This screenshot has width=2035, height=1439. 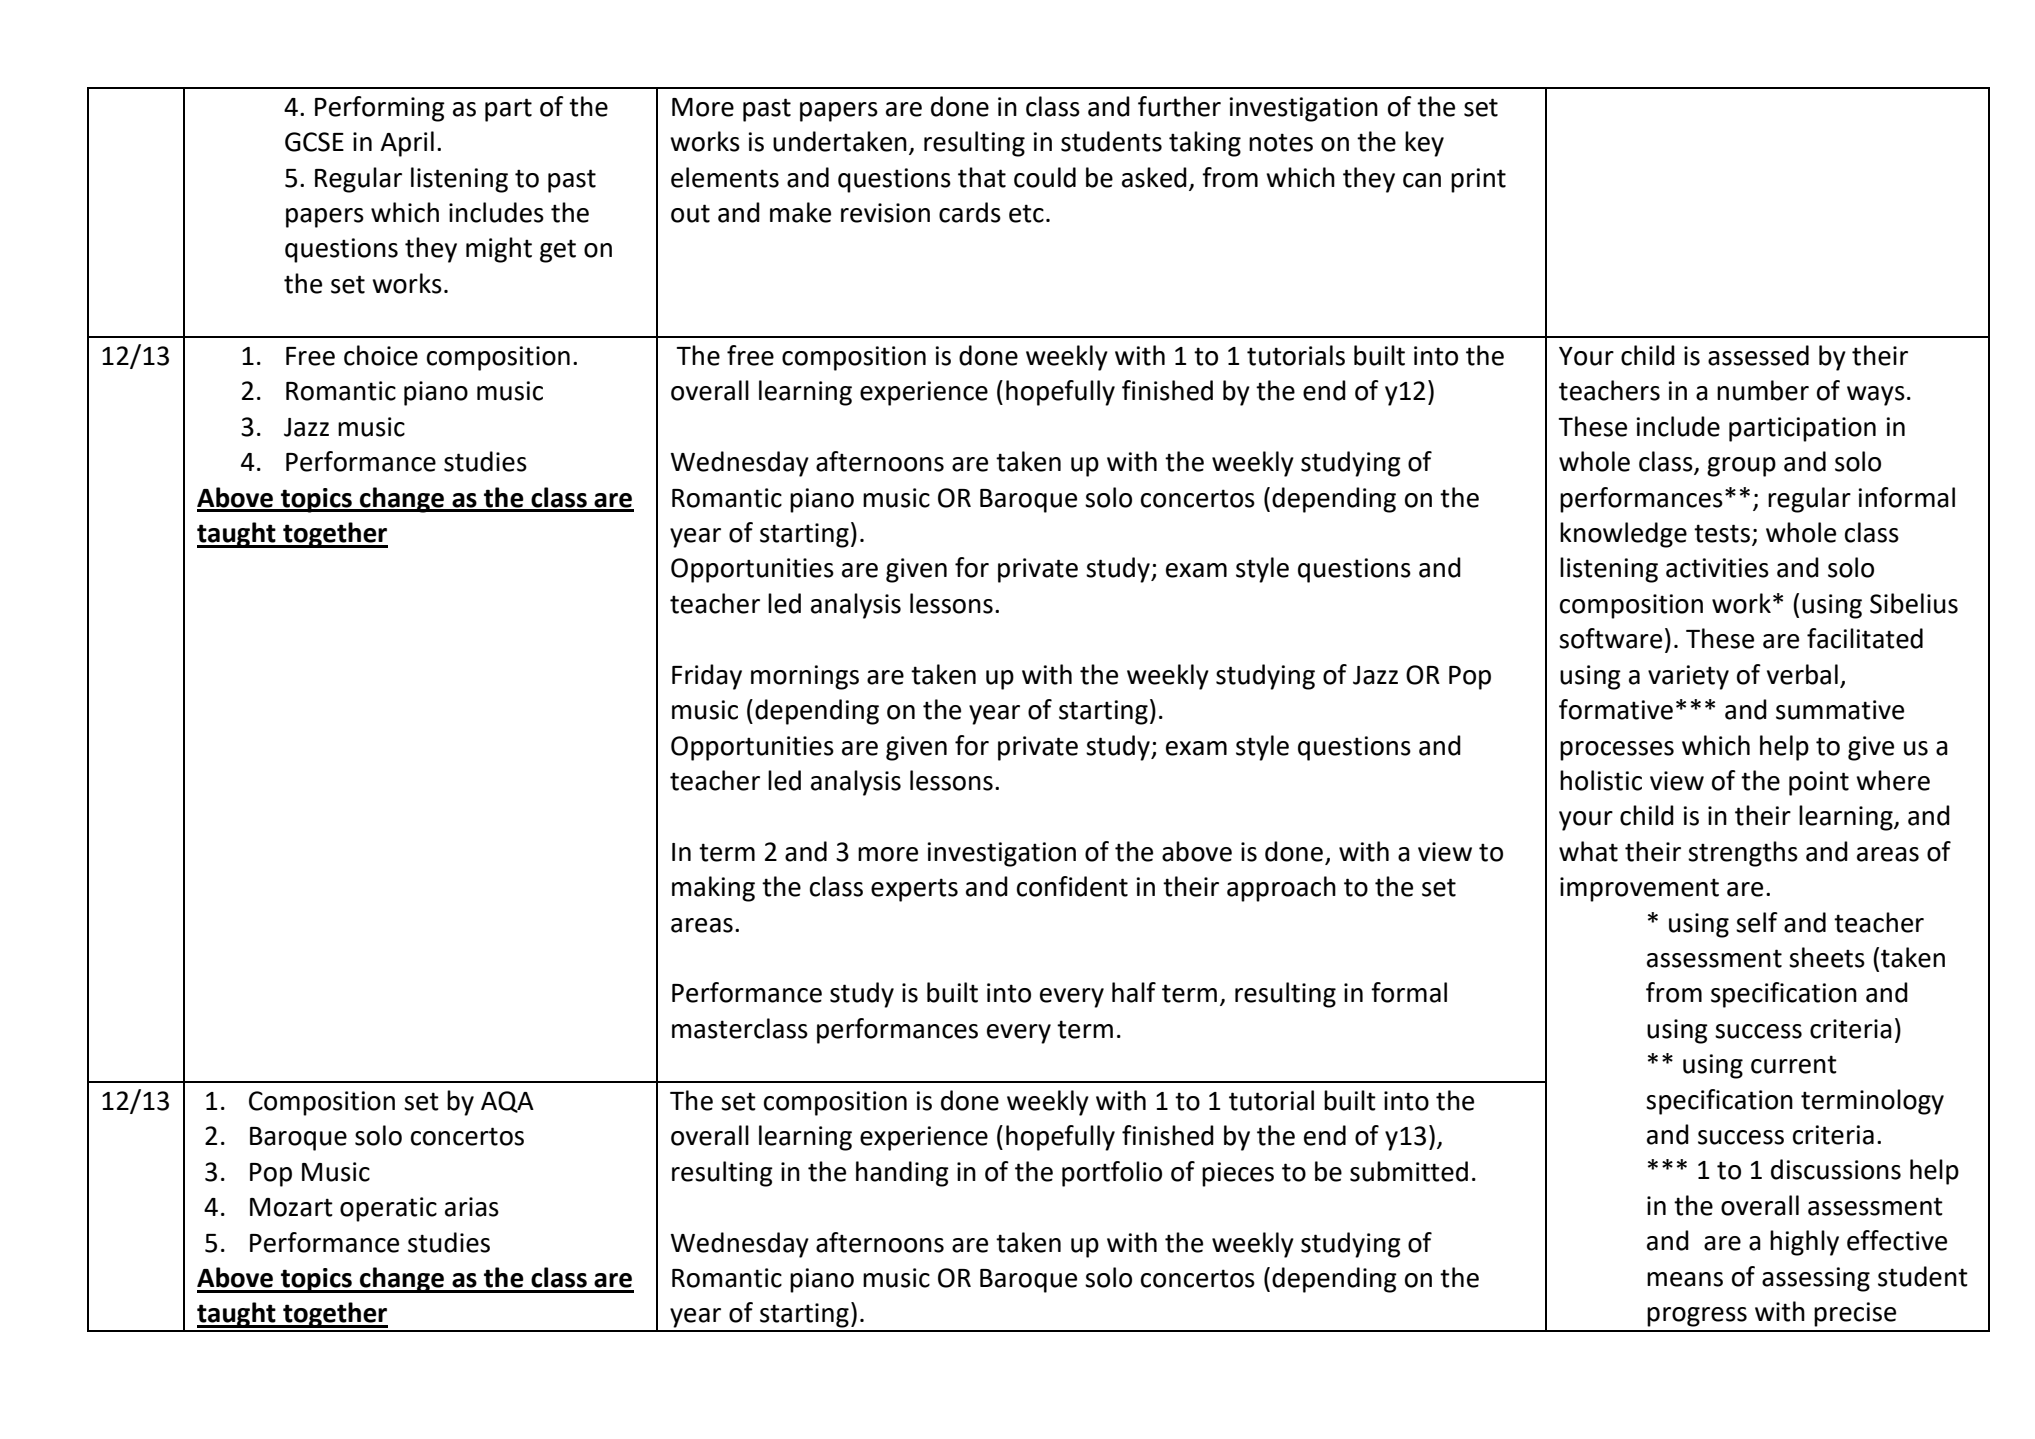 What do you see at coordinates (1478, 180) in the screenshot?
I see `print` at bounding box center [1478, 180].
